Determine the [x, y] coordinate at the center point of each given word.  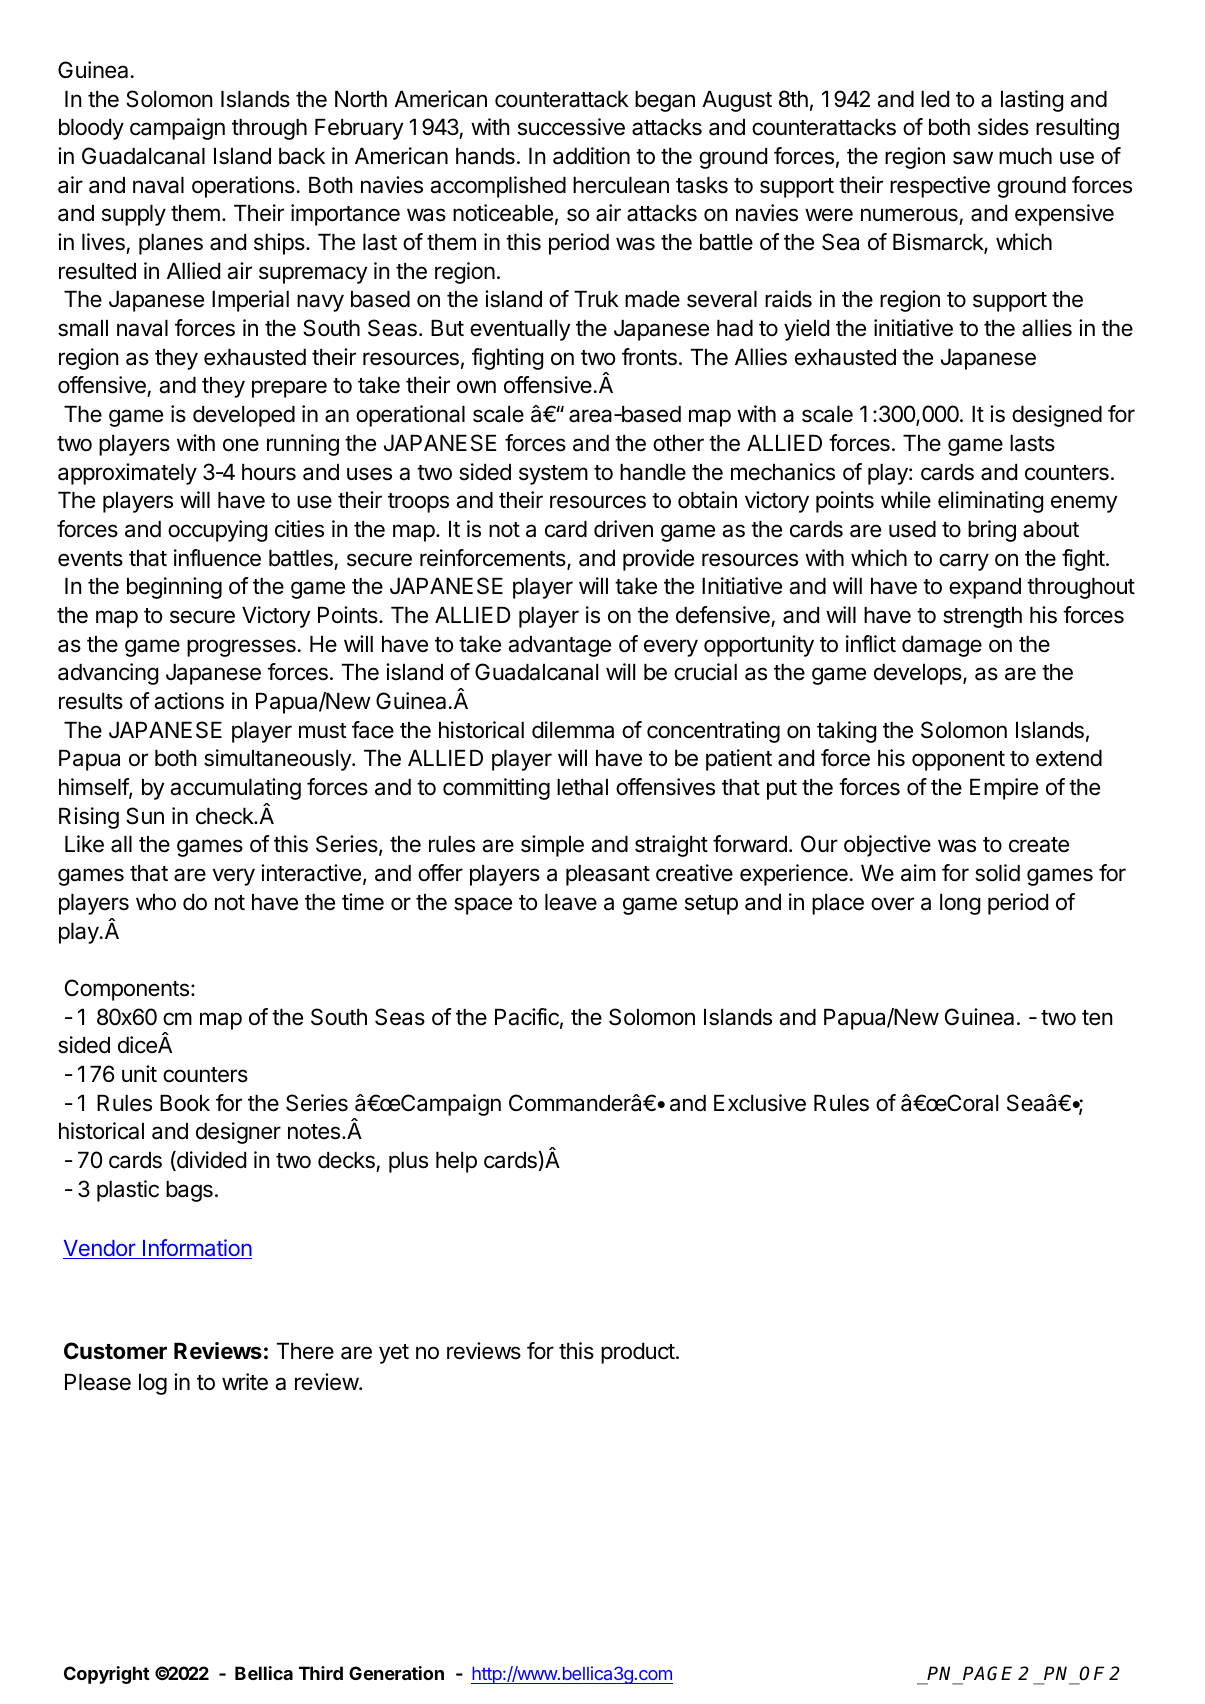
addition [591, 156]
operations [243, 187]
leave [571, 902]
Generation [396, 1673]
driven [623, 529]
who [156, 902]
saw [973, 158]
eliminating [990, 502]
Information [196, 1249]
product [638, 1353]
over [892, 904]
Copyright [107, 1675]
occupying [217, 531]
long [960, 904]
